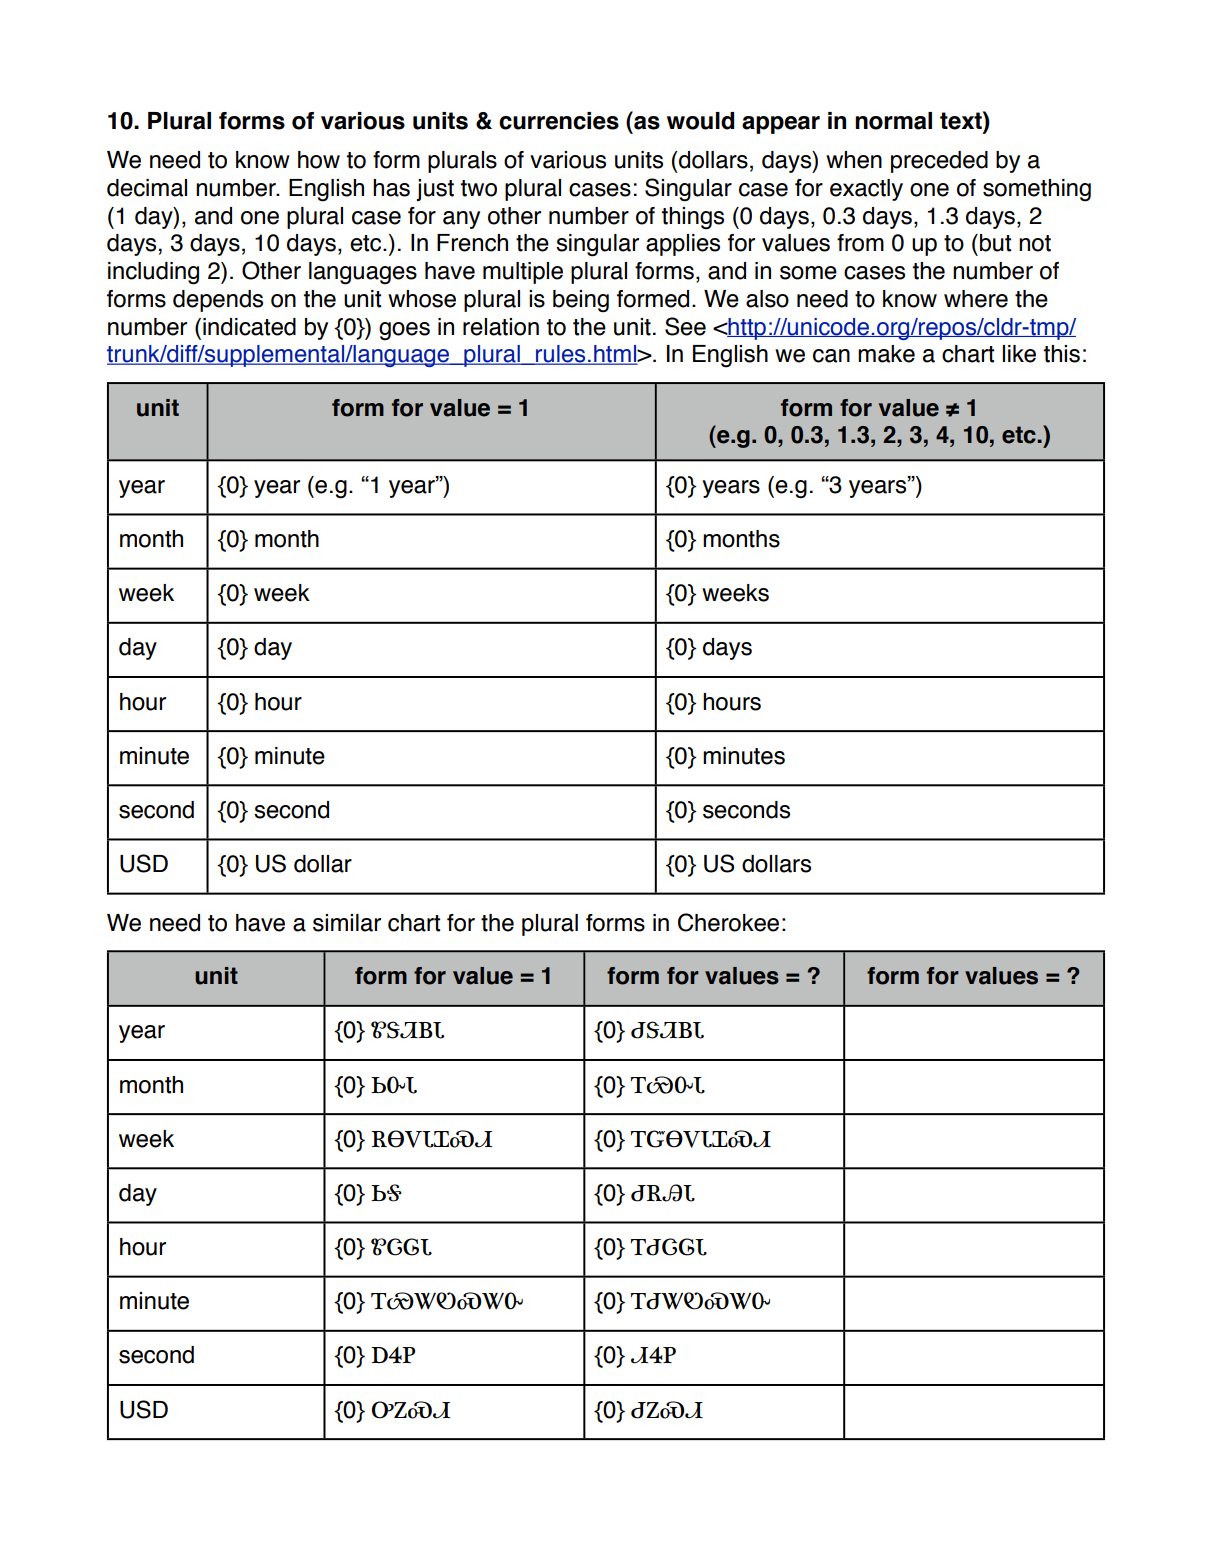  Describe the element at coordinates (559, 121) in the screenshot. I see `currencies` at that location.
